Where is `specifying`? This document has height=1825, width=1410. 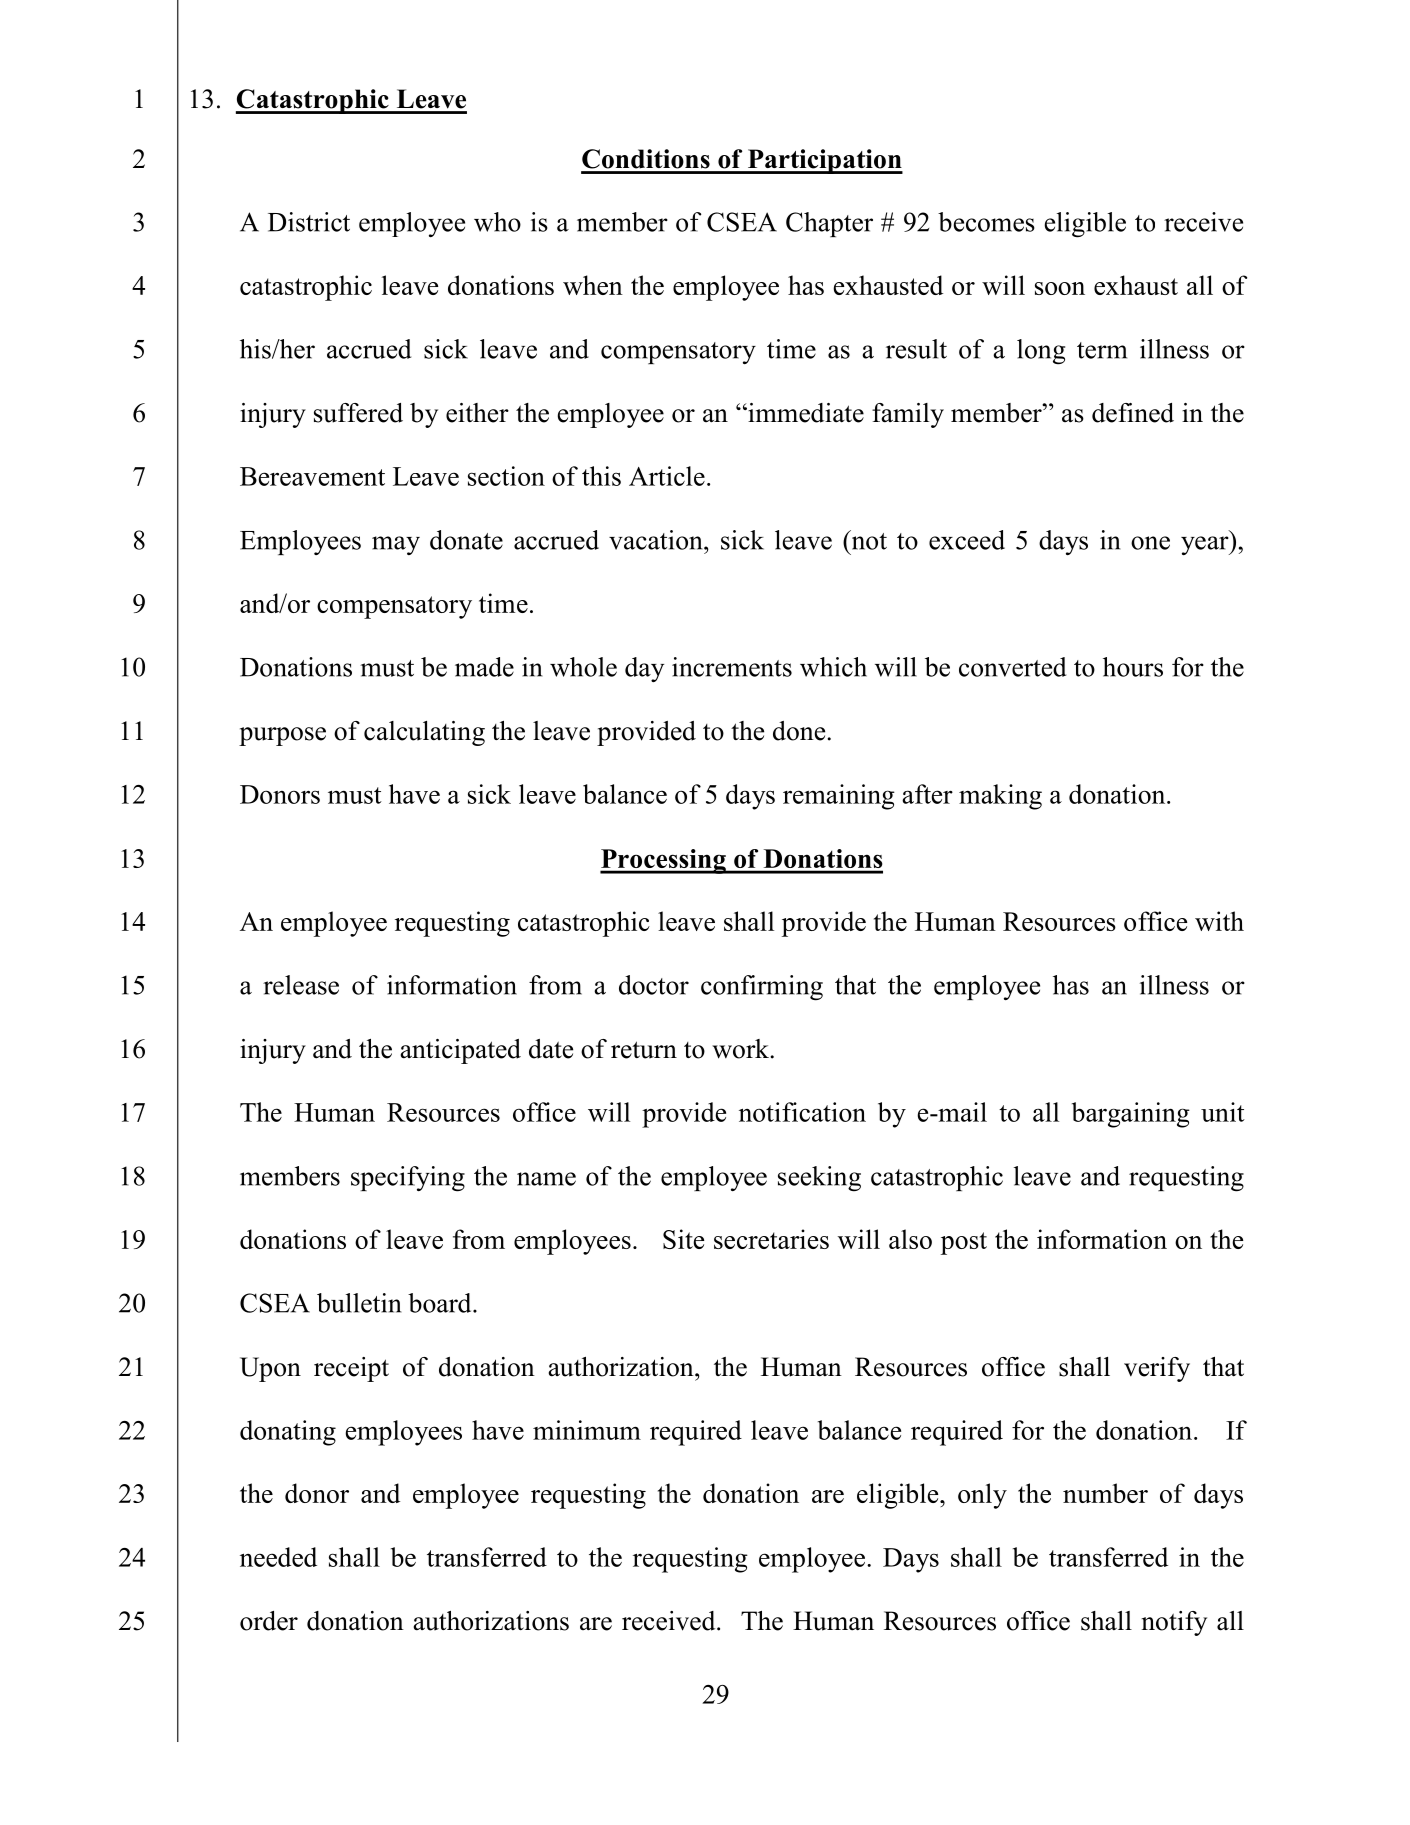
specifying is located at coordinates (408, 1179).
